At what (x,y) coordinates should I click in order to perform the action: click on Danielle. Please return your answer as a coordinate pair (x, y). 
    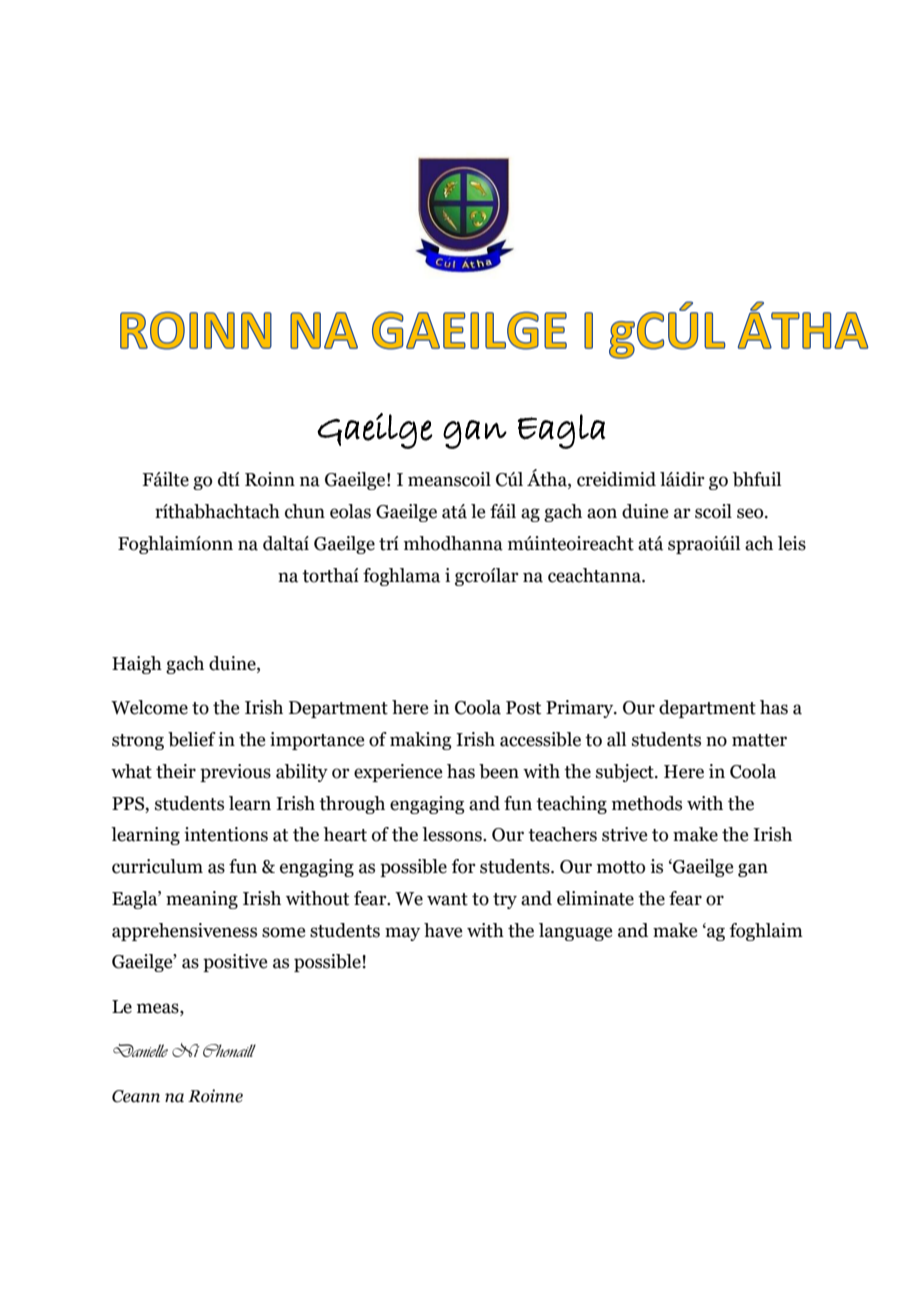
    Looking at the image, I should click on (140, 1050).
